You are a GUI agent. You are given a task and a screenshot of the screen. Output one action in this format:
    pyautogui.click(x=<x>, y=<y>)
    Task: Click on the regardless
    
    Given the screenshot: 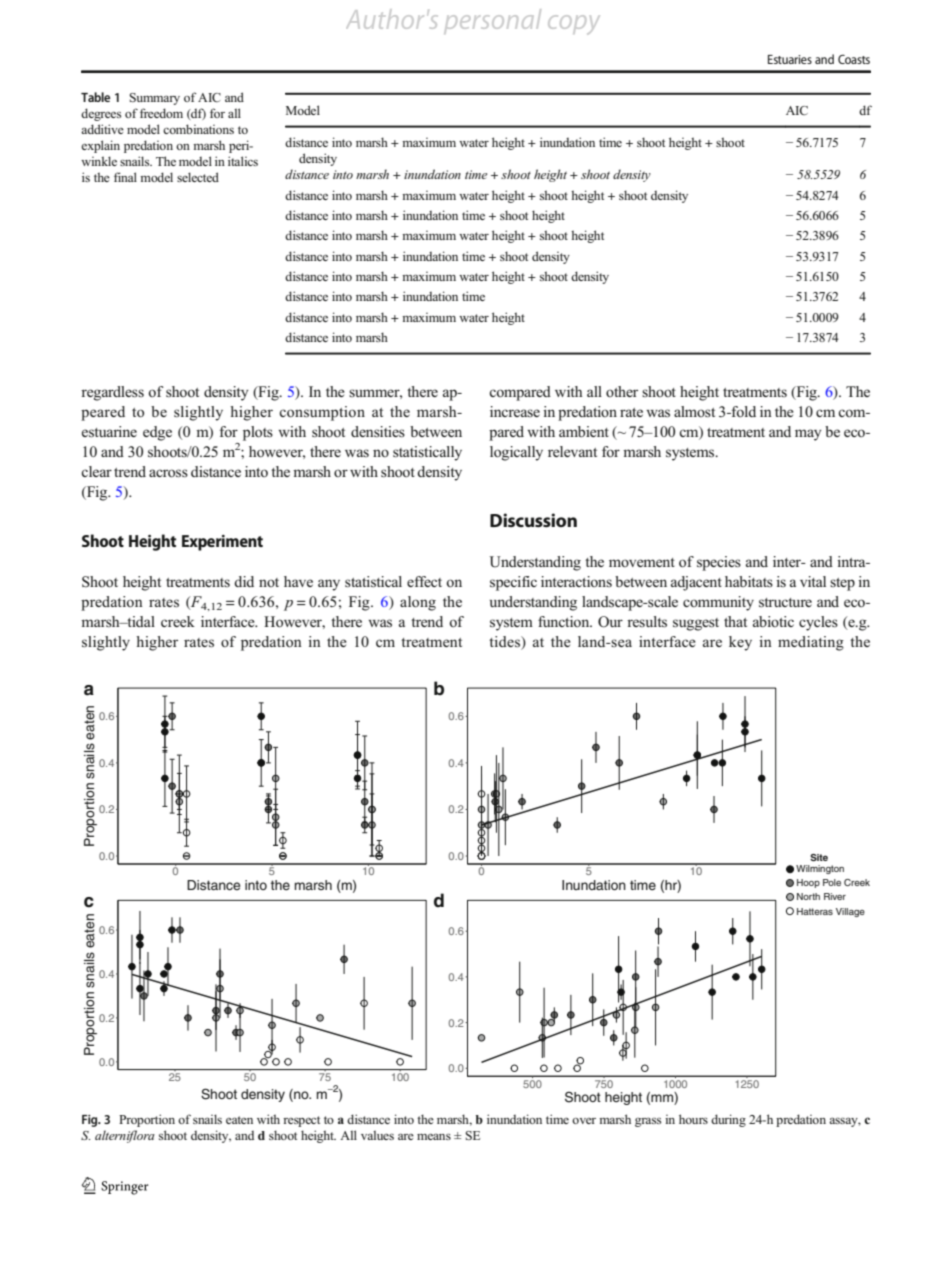 What is the action you would take?
    pyautogui.click(x=112, y=393)
